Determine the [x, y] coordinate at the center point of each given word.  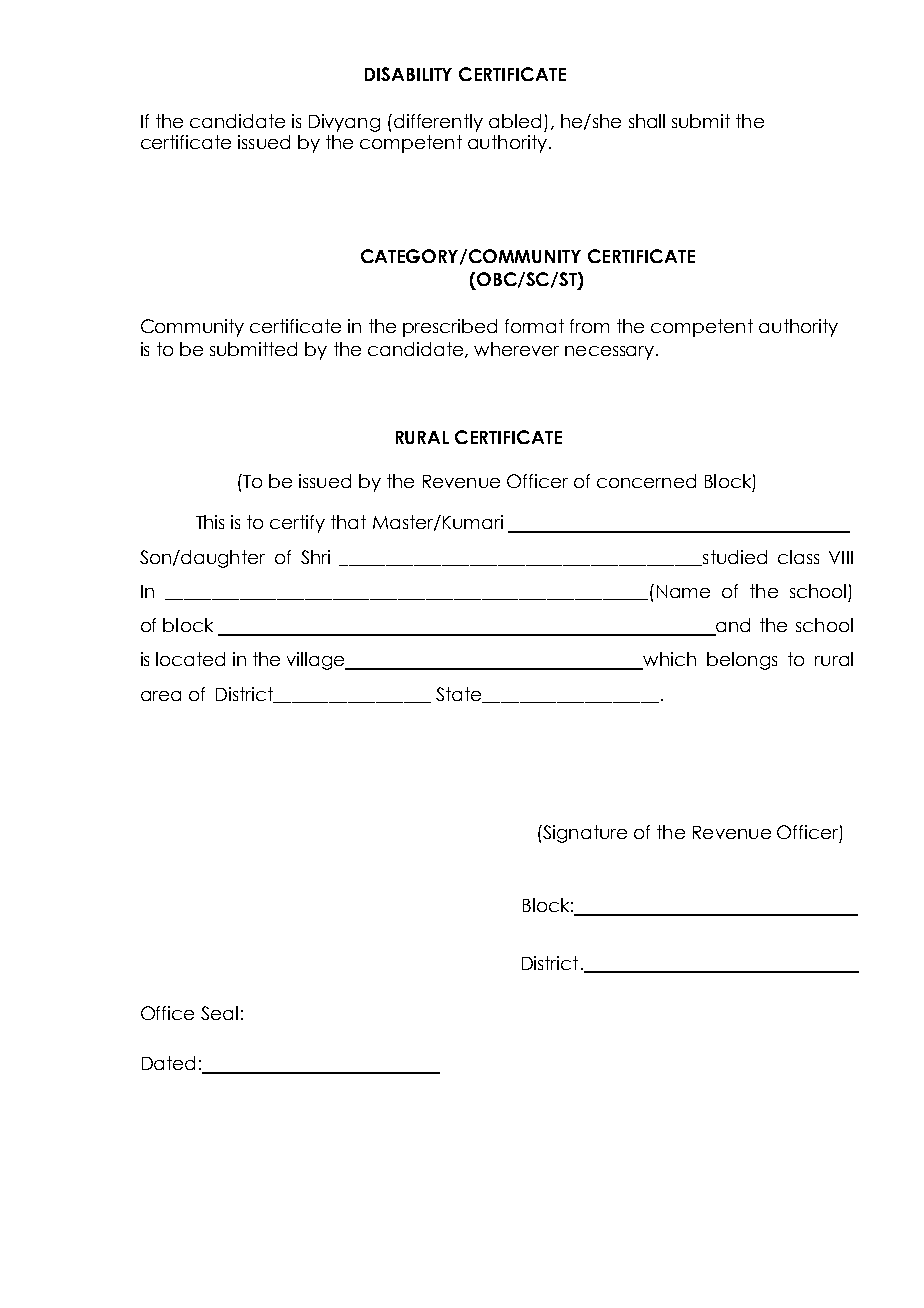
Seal [219, 1013]
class [798, 557]
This [210, 522]
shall [647, 121]
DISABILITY [408, 74]
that [348, 522]
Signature [584, 834]
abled [515, 121]
